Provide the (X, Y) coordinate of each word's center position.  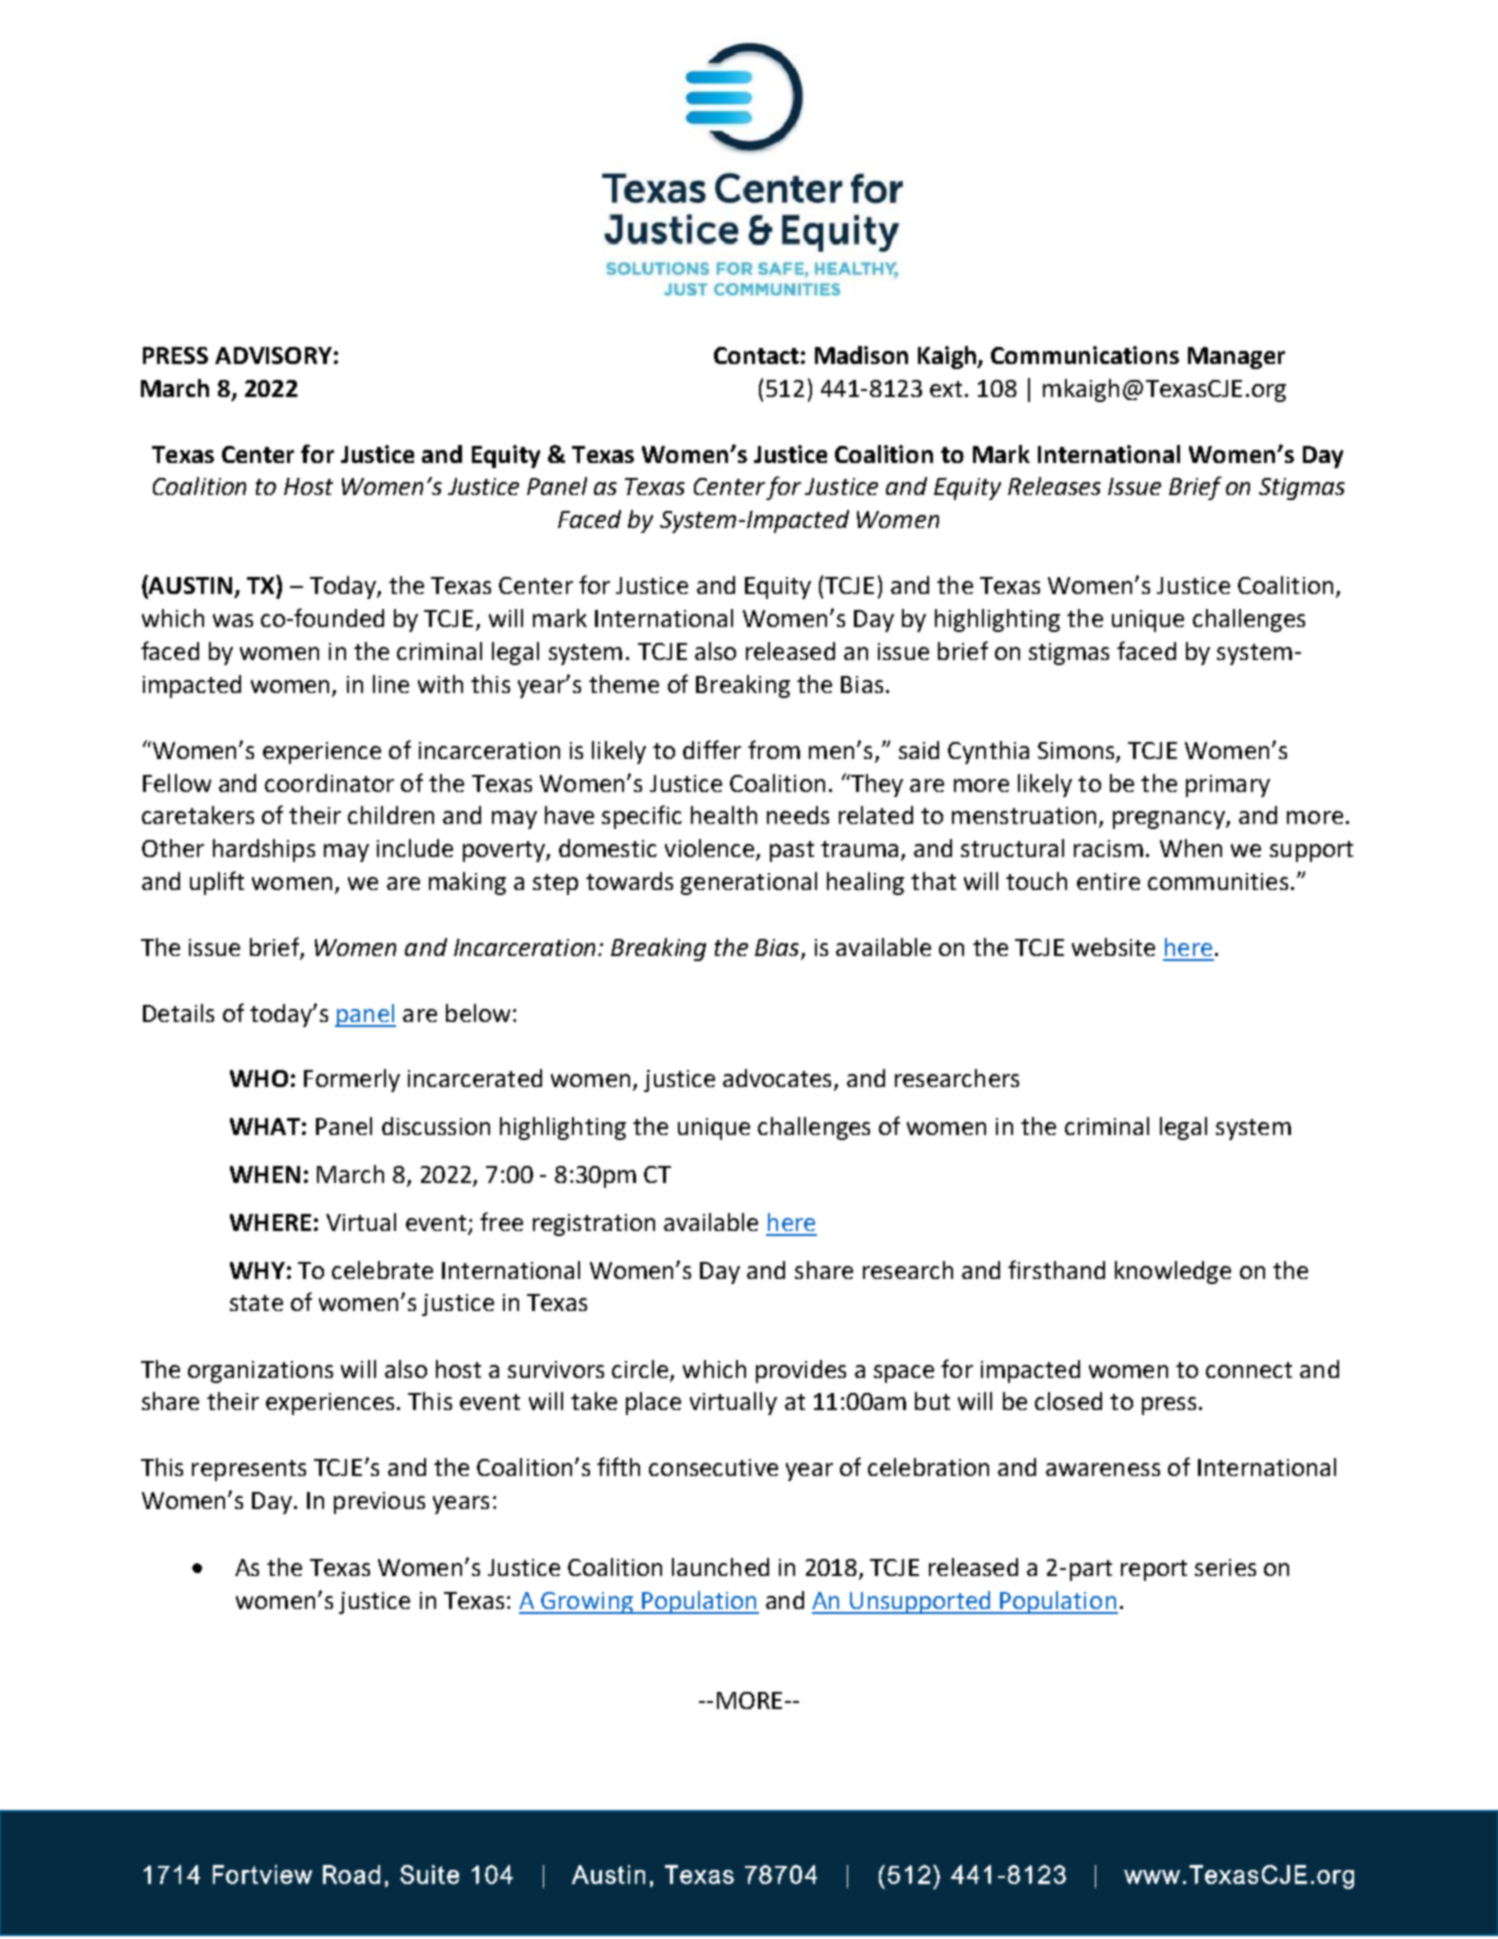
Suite (429, 1874)
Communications (1085, 355)
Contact (756, 355)
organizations (260, 1372)
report (1154, 1570)
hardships (264, 850)
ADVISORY (273, 355)
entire (1108, 881)
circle (640, 1369)
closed (1068, 1401)
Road (351, 1874)
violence (711, 849)
